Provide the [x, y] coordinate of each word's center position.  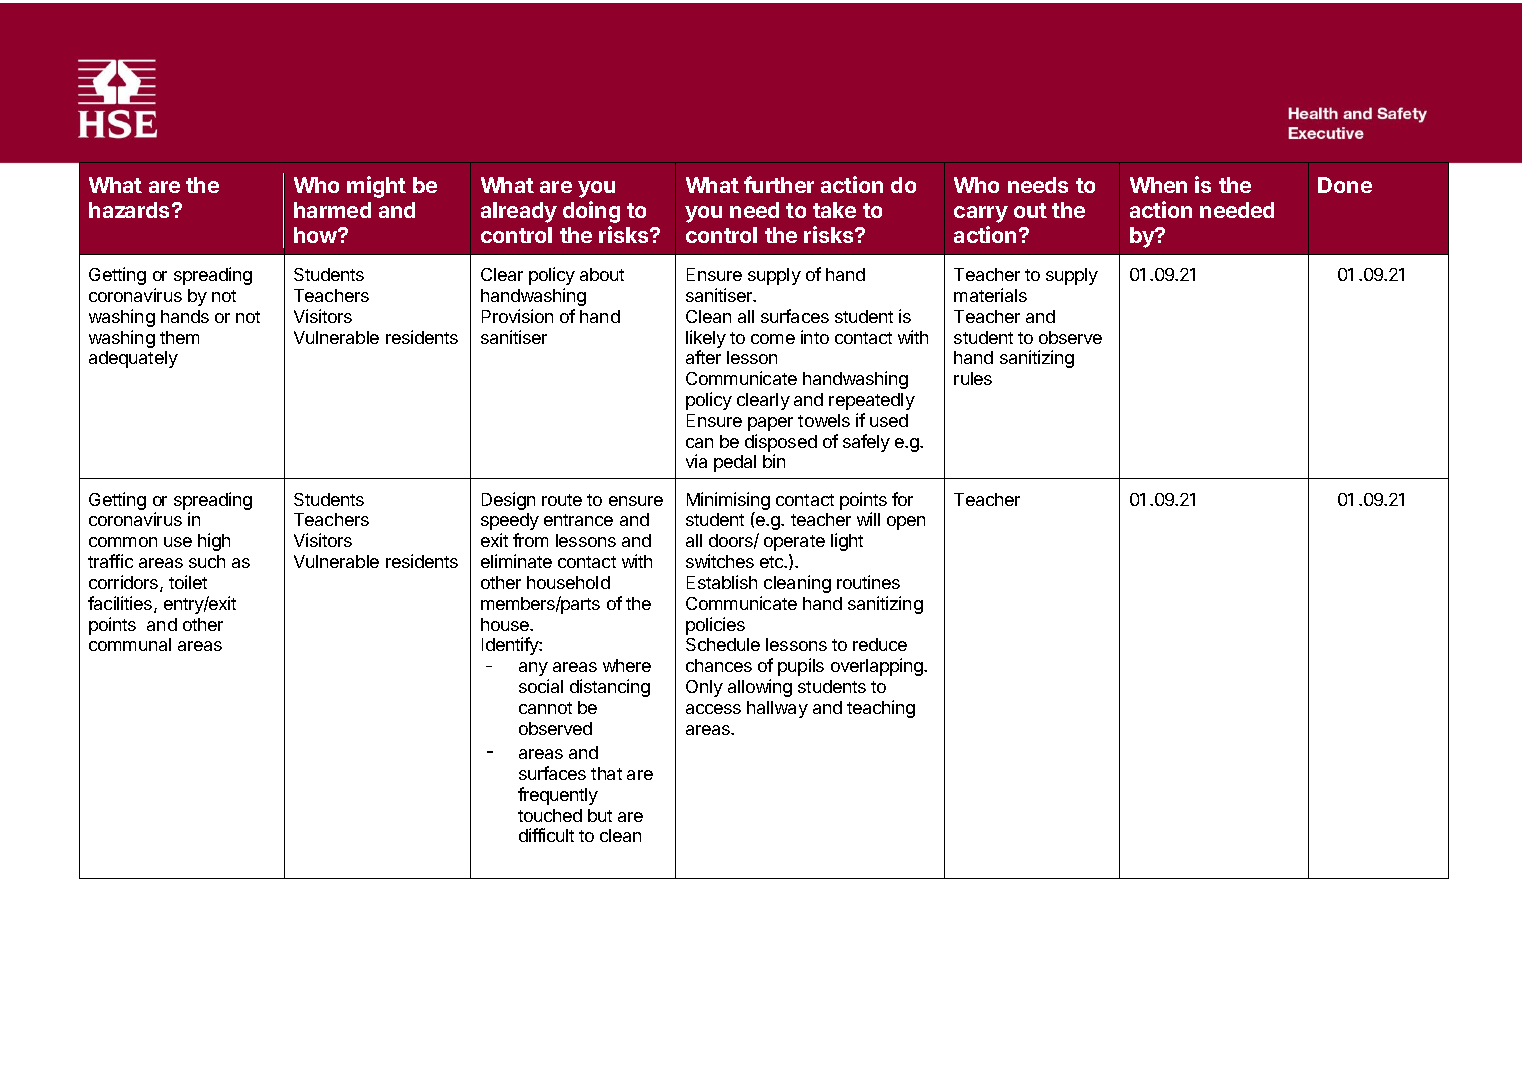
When [1158, 185]
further [779, 184]
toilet [188, 582]
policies [715, 626]
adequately [133, 359]
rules [973, 378]
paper [770, 424]
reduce [880, 644]
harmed [332, 210]
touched [550, 815]
